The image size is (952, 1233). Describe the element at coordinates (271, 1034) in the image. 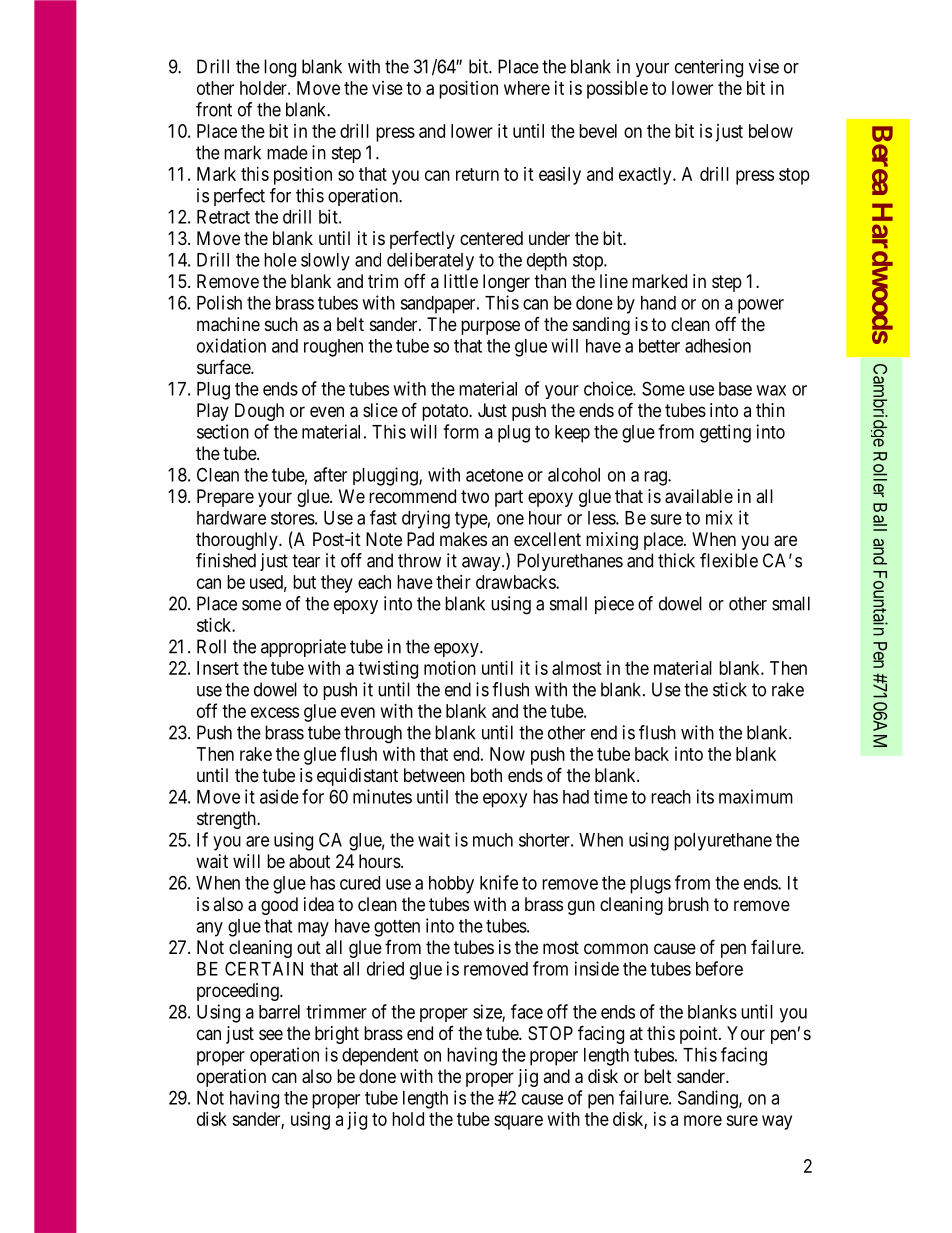

I see `see` at that location.
